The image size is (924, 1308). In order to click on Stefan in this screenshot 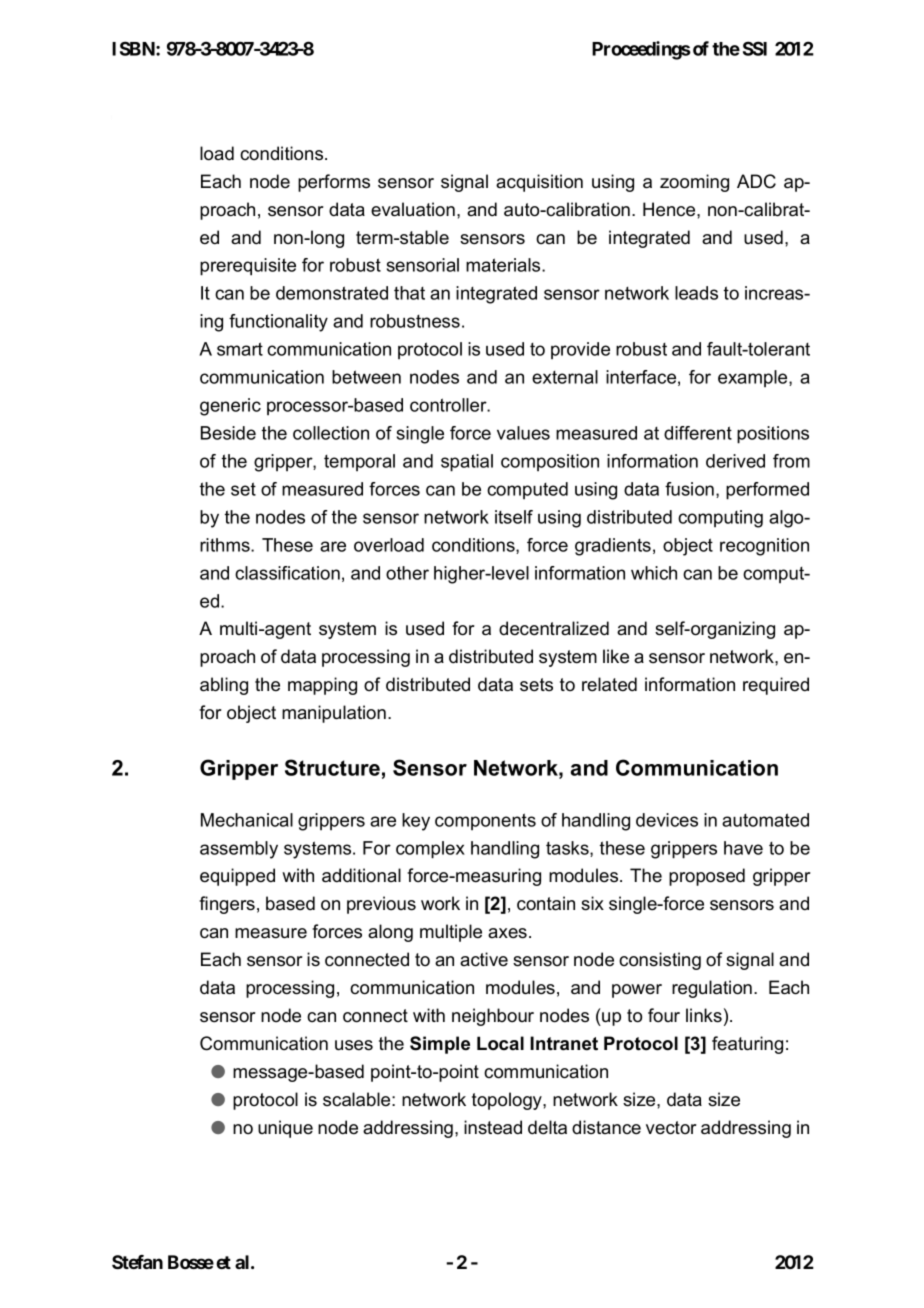, I will do `click(137, 1262)`.
